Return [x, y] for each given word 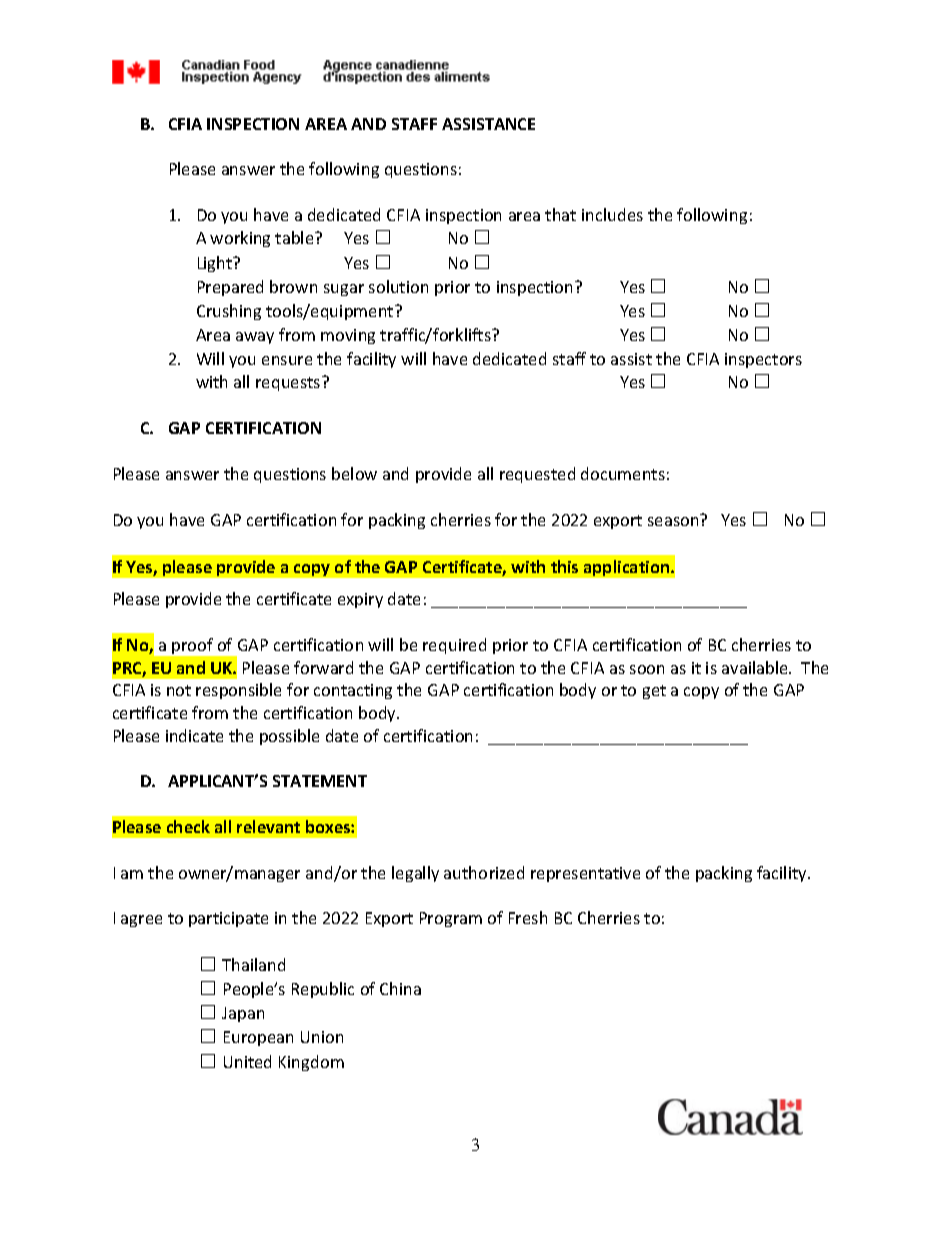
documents [623, 473]
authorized [484, 872]
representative [585, 874]
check [188, 826]
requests [289, 383]
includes [612, 214]
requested [537, 475]
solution [398, 286]
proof [192, 646]
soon [647, 669]
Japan [243, 1014]
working [240, 239]
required [454, 646]
